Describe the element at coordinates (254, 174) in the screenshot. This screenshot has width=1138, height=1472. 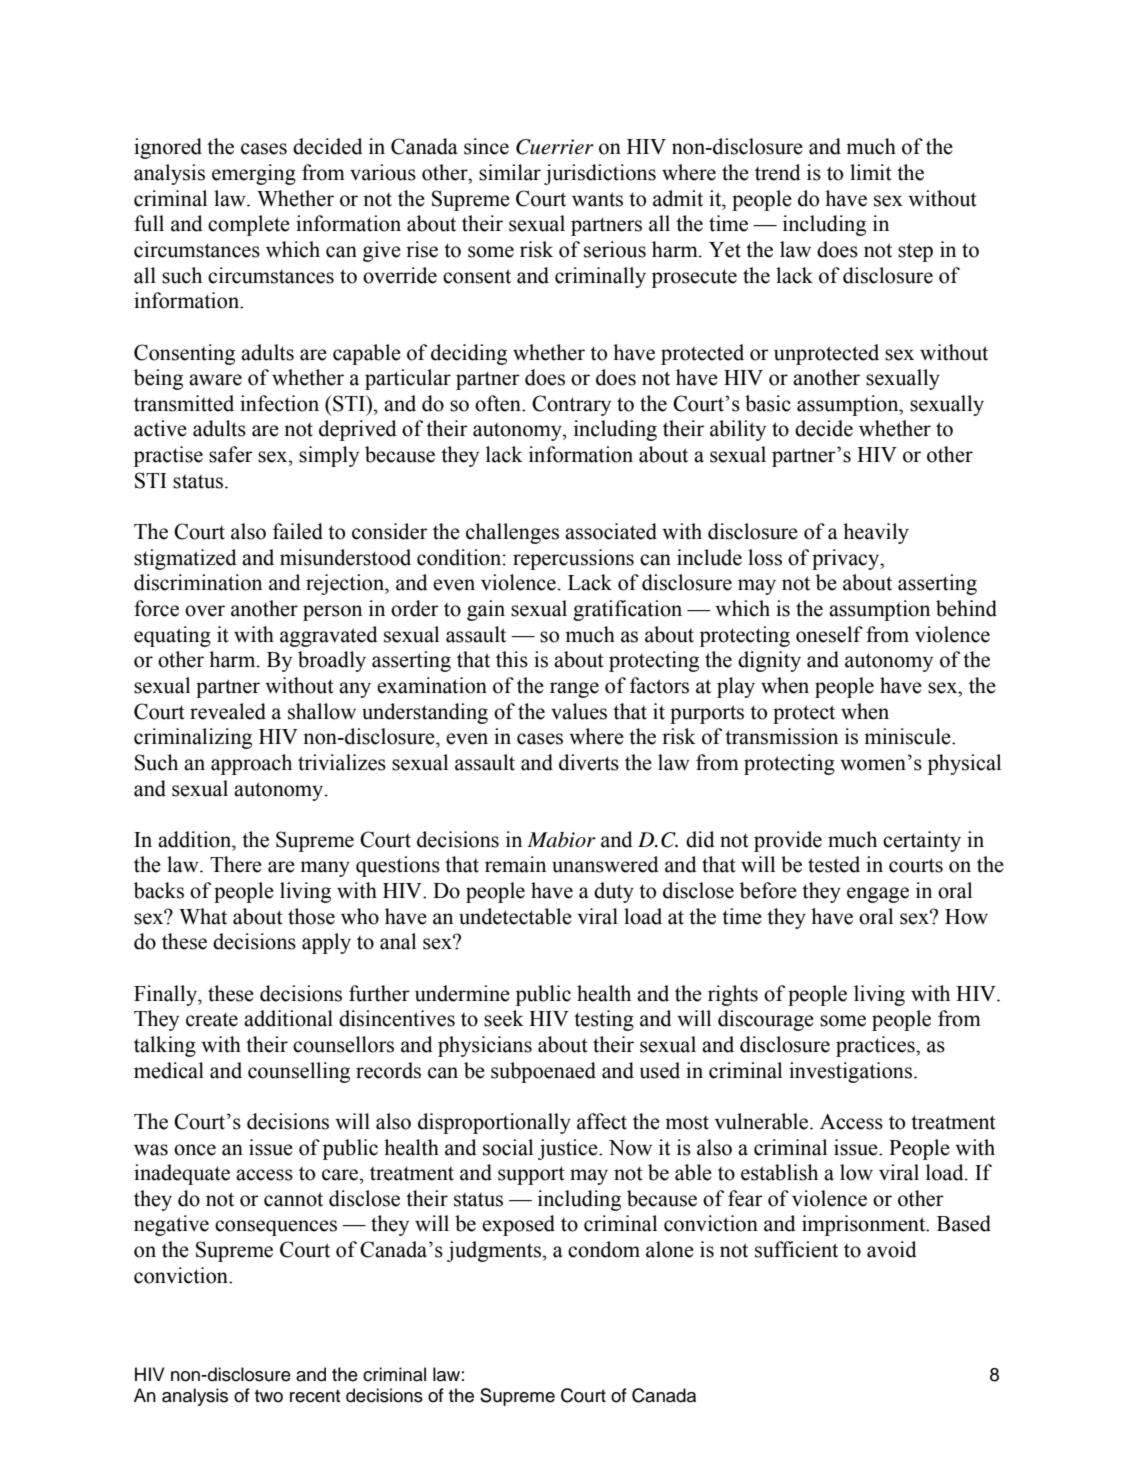
I see `emerging` at that location.
